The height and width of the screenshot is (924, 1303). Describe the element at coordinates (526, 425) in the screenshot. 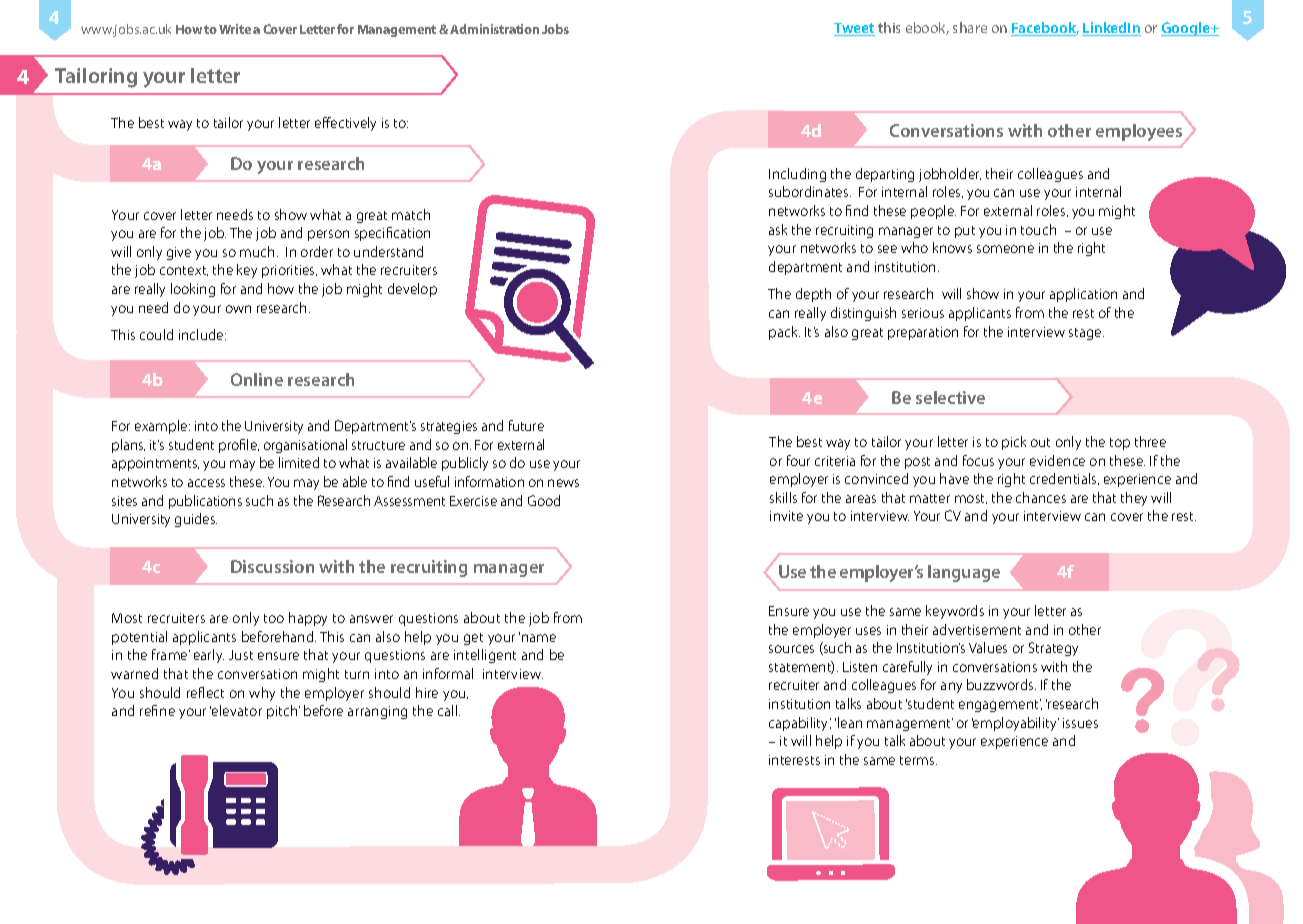

I see `future` at that location.
